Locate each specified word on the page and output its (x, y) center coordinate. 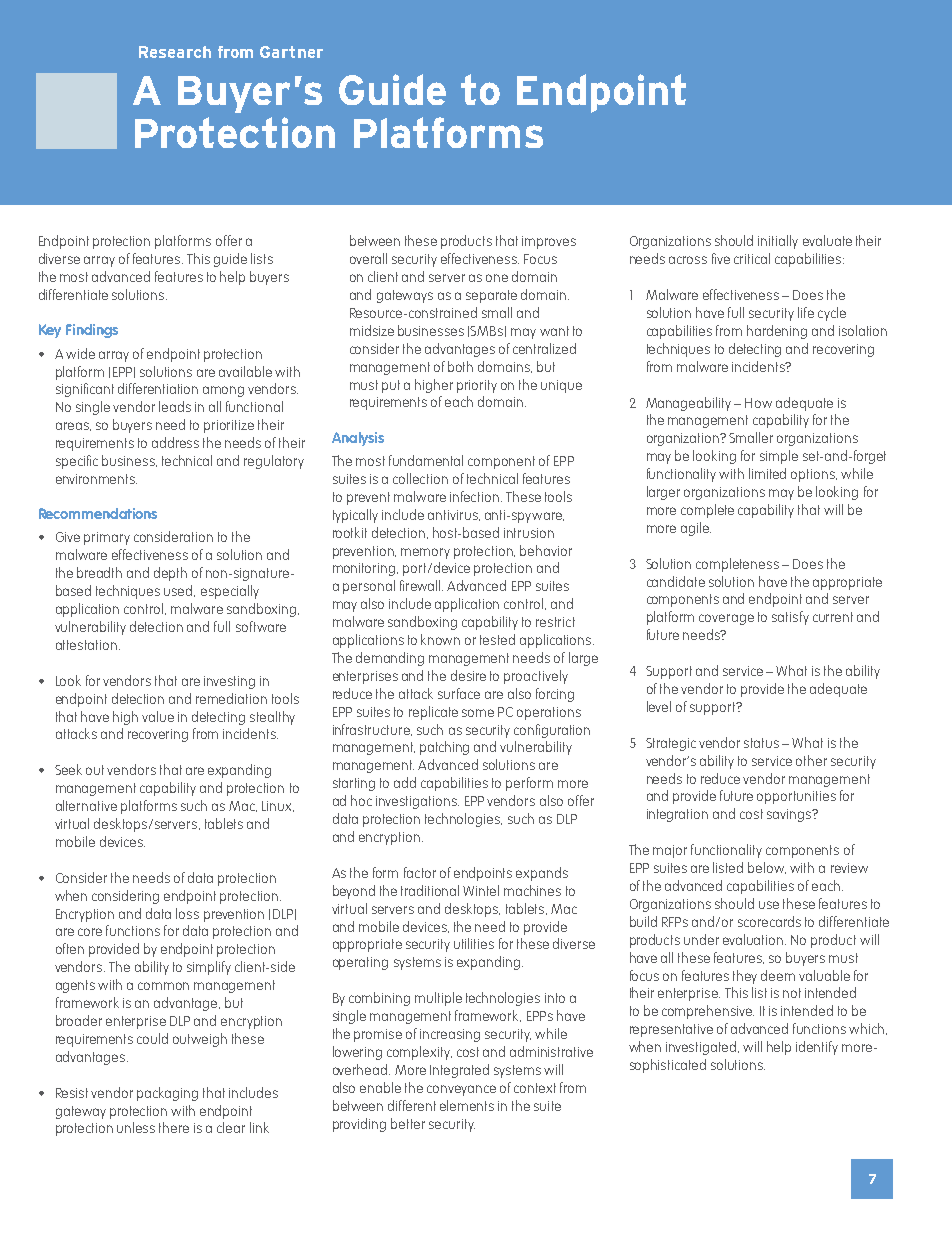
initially (778, 242)
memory (425, 553)
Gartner (291, 52)
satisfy (790, 618)
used (179, 591)
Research (175, 52)
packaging (167, 1094)
